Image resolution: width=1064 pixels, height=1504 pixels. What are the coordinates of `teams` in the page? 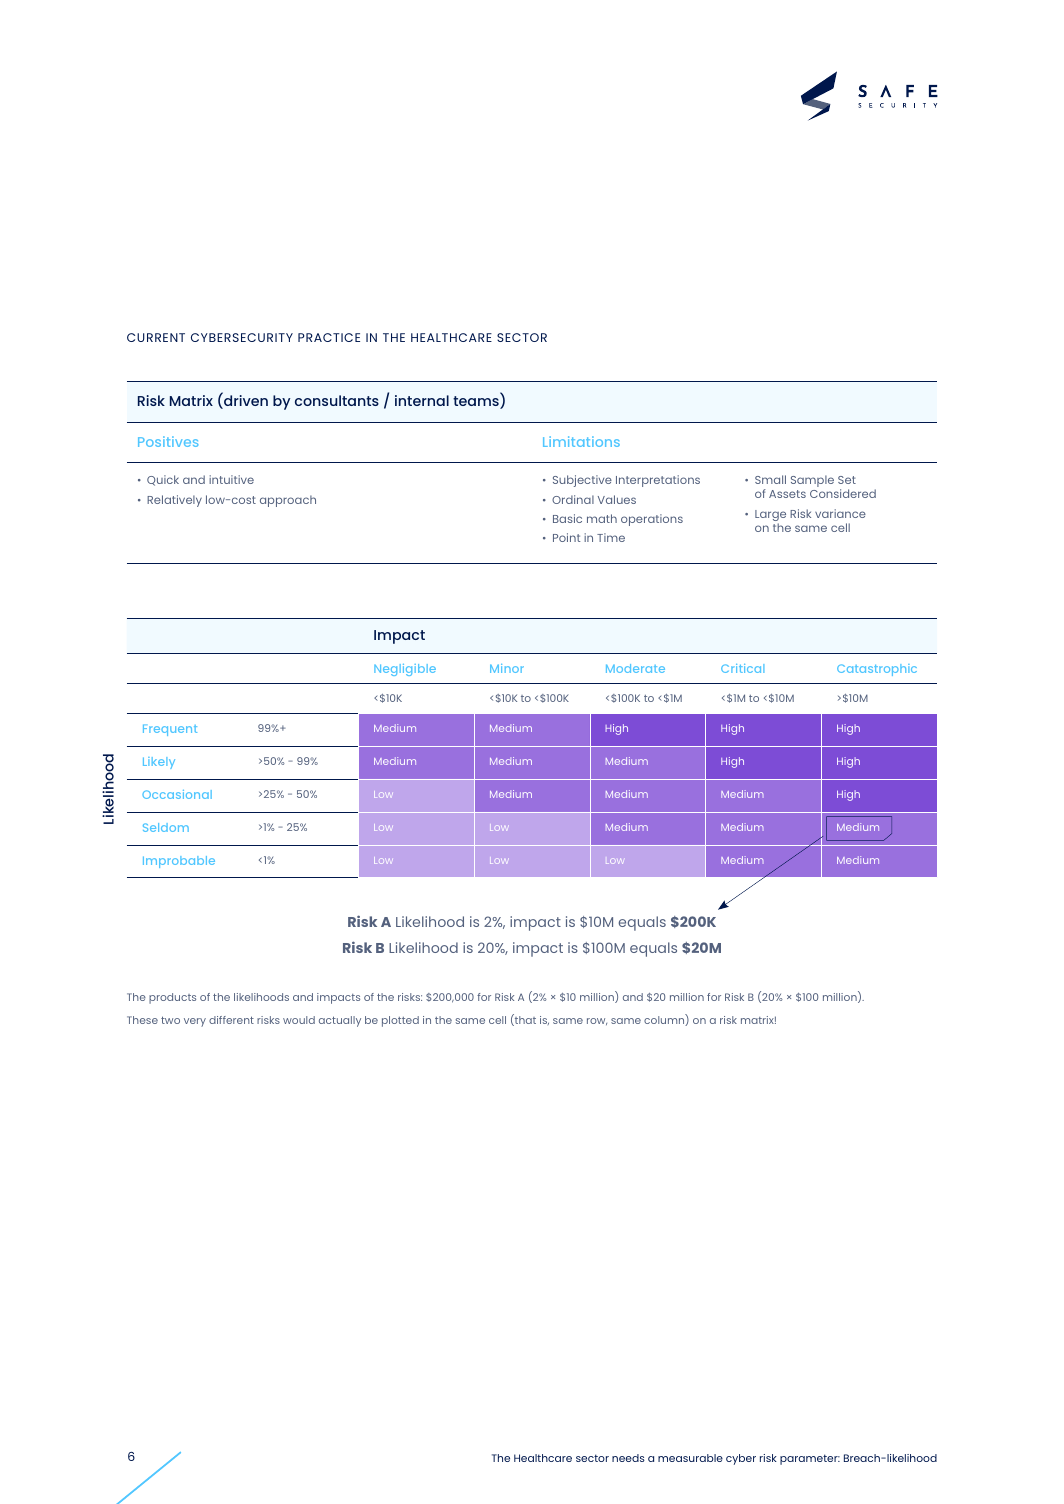 It's located at (477, 402).
